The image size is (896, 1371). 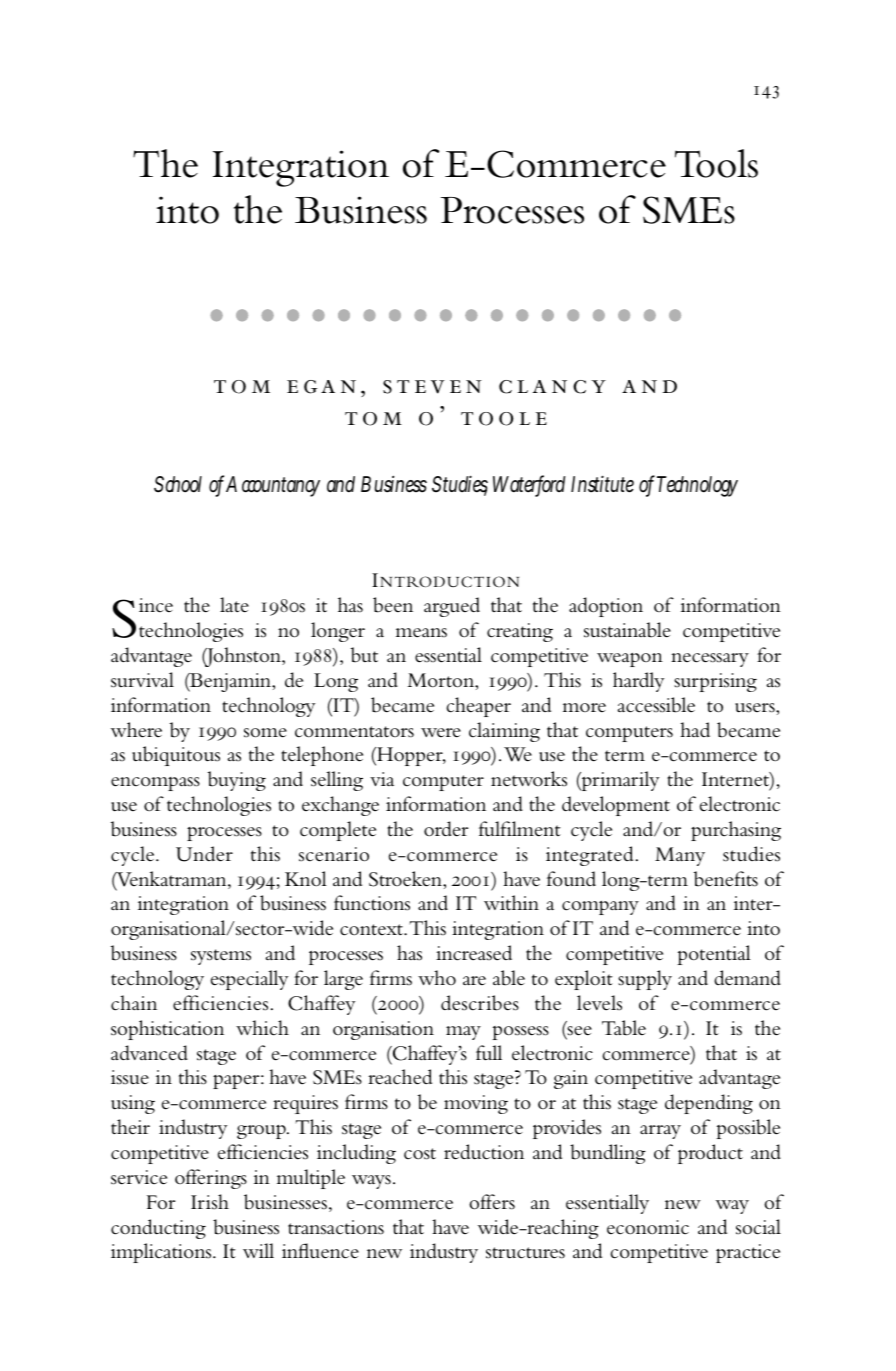 What do you see at coordinates (204, 854) in the image?
I see `Under` at bounding box center [204, 854].
